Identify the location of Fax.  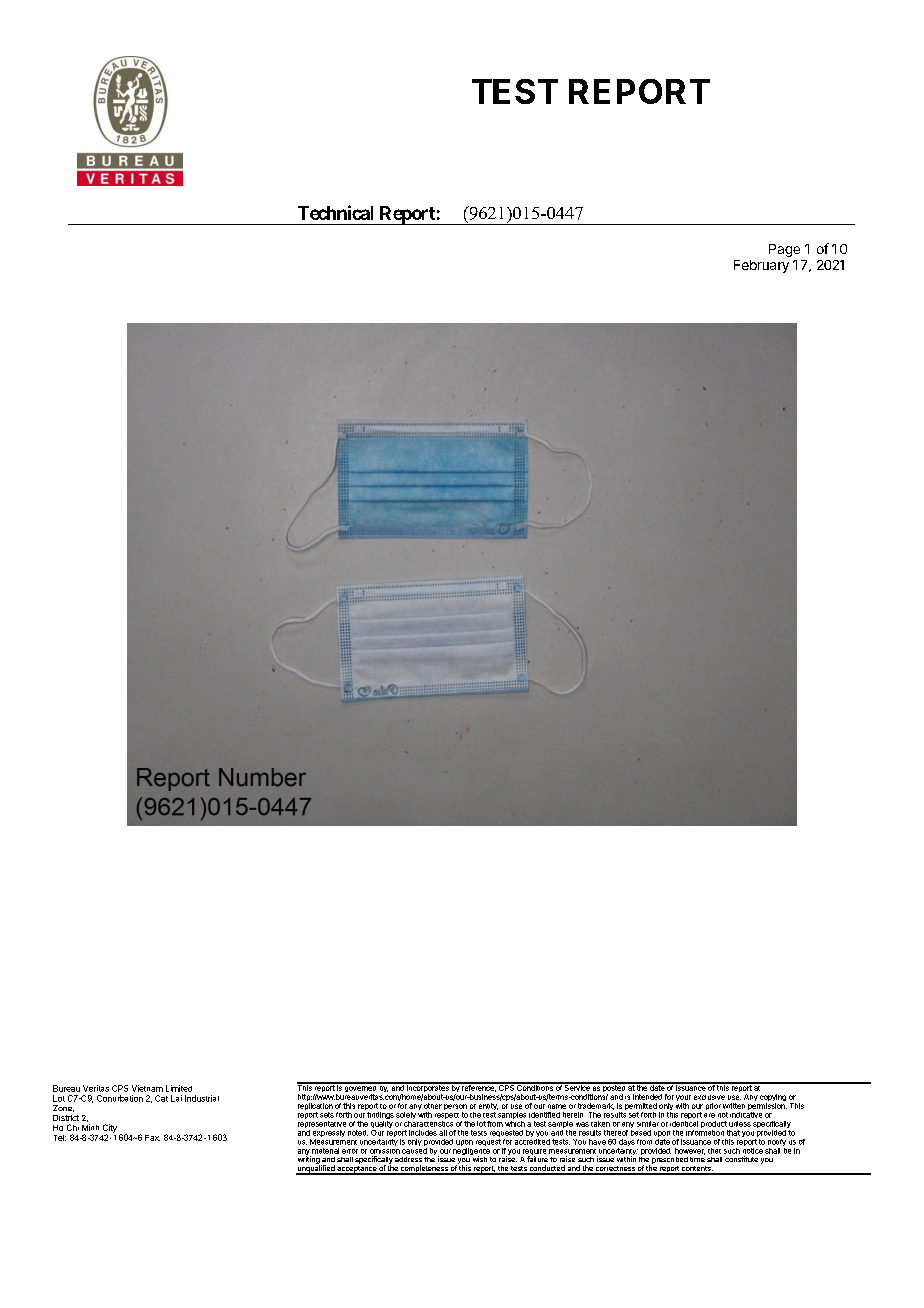
(152, 1138).
